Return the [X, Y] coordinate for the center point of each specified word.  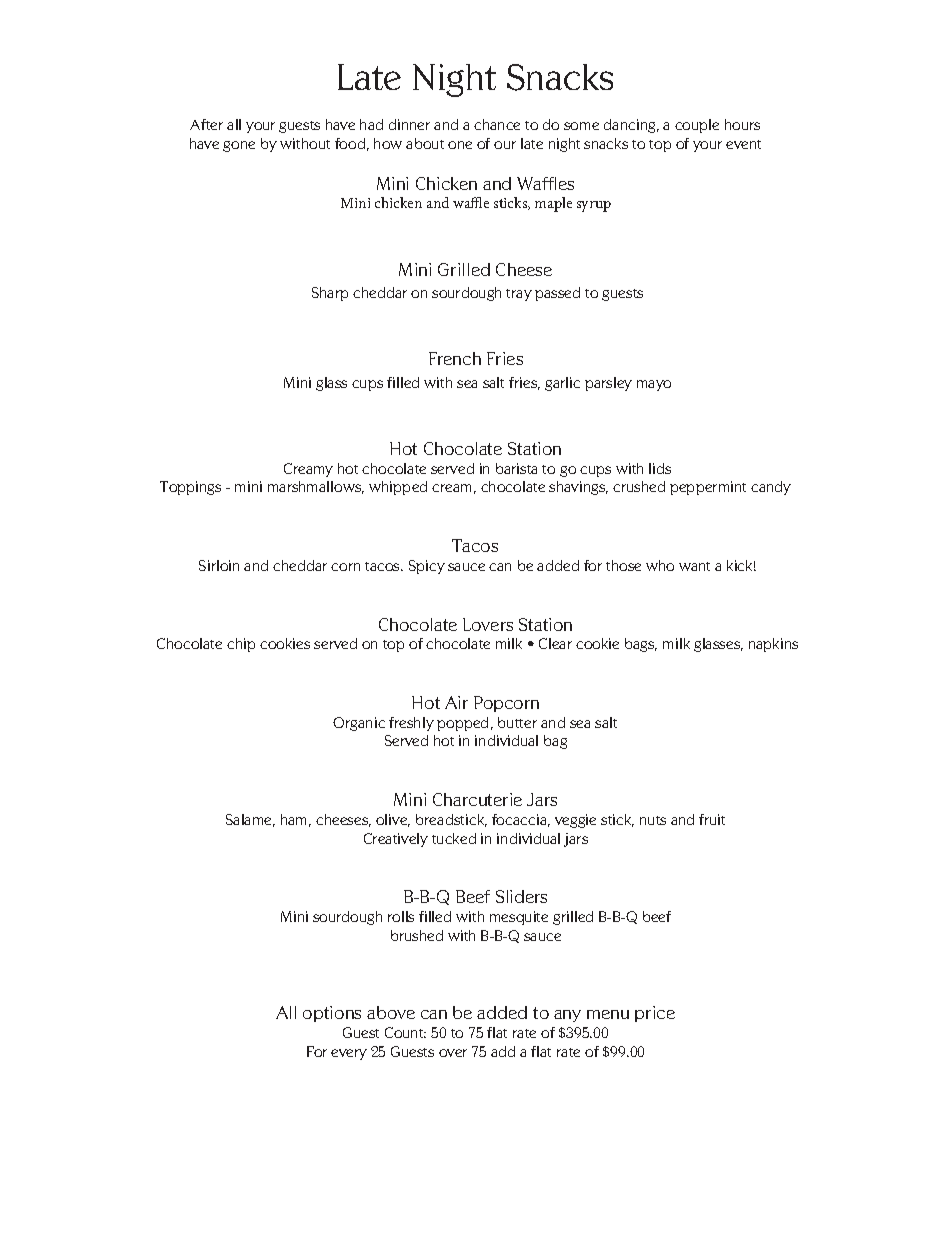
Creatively [396, 840]
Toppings [190, 488]
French [455, 358]
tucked [454, 838]
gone [239, 146]
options [332, 1014]
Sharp [330, 294]
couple [697, 126]
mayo [654, 385]
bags [641, 645]
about [425, 143]
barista [516, 468]
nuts [653, 820]
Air [456, 702]
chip [241, 645]
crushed [639, 486]
